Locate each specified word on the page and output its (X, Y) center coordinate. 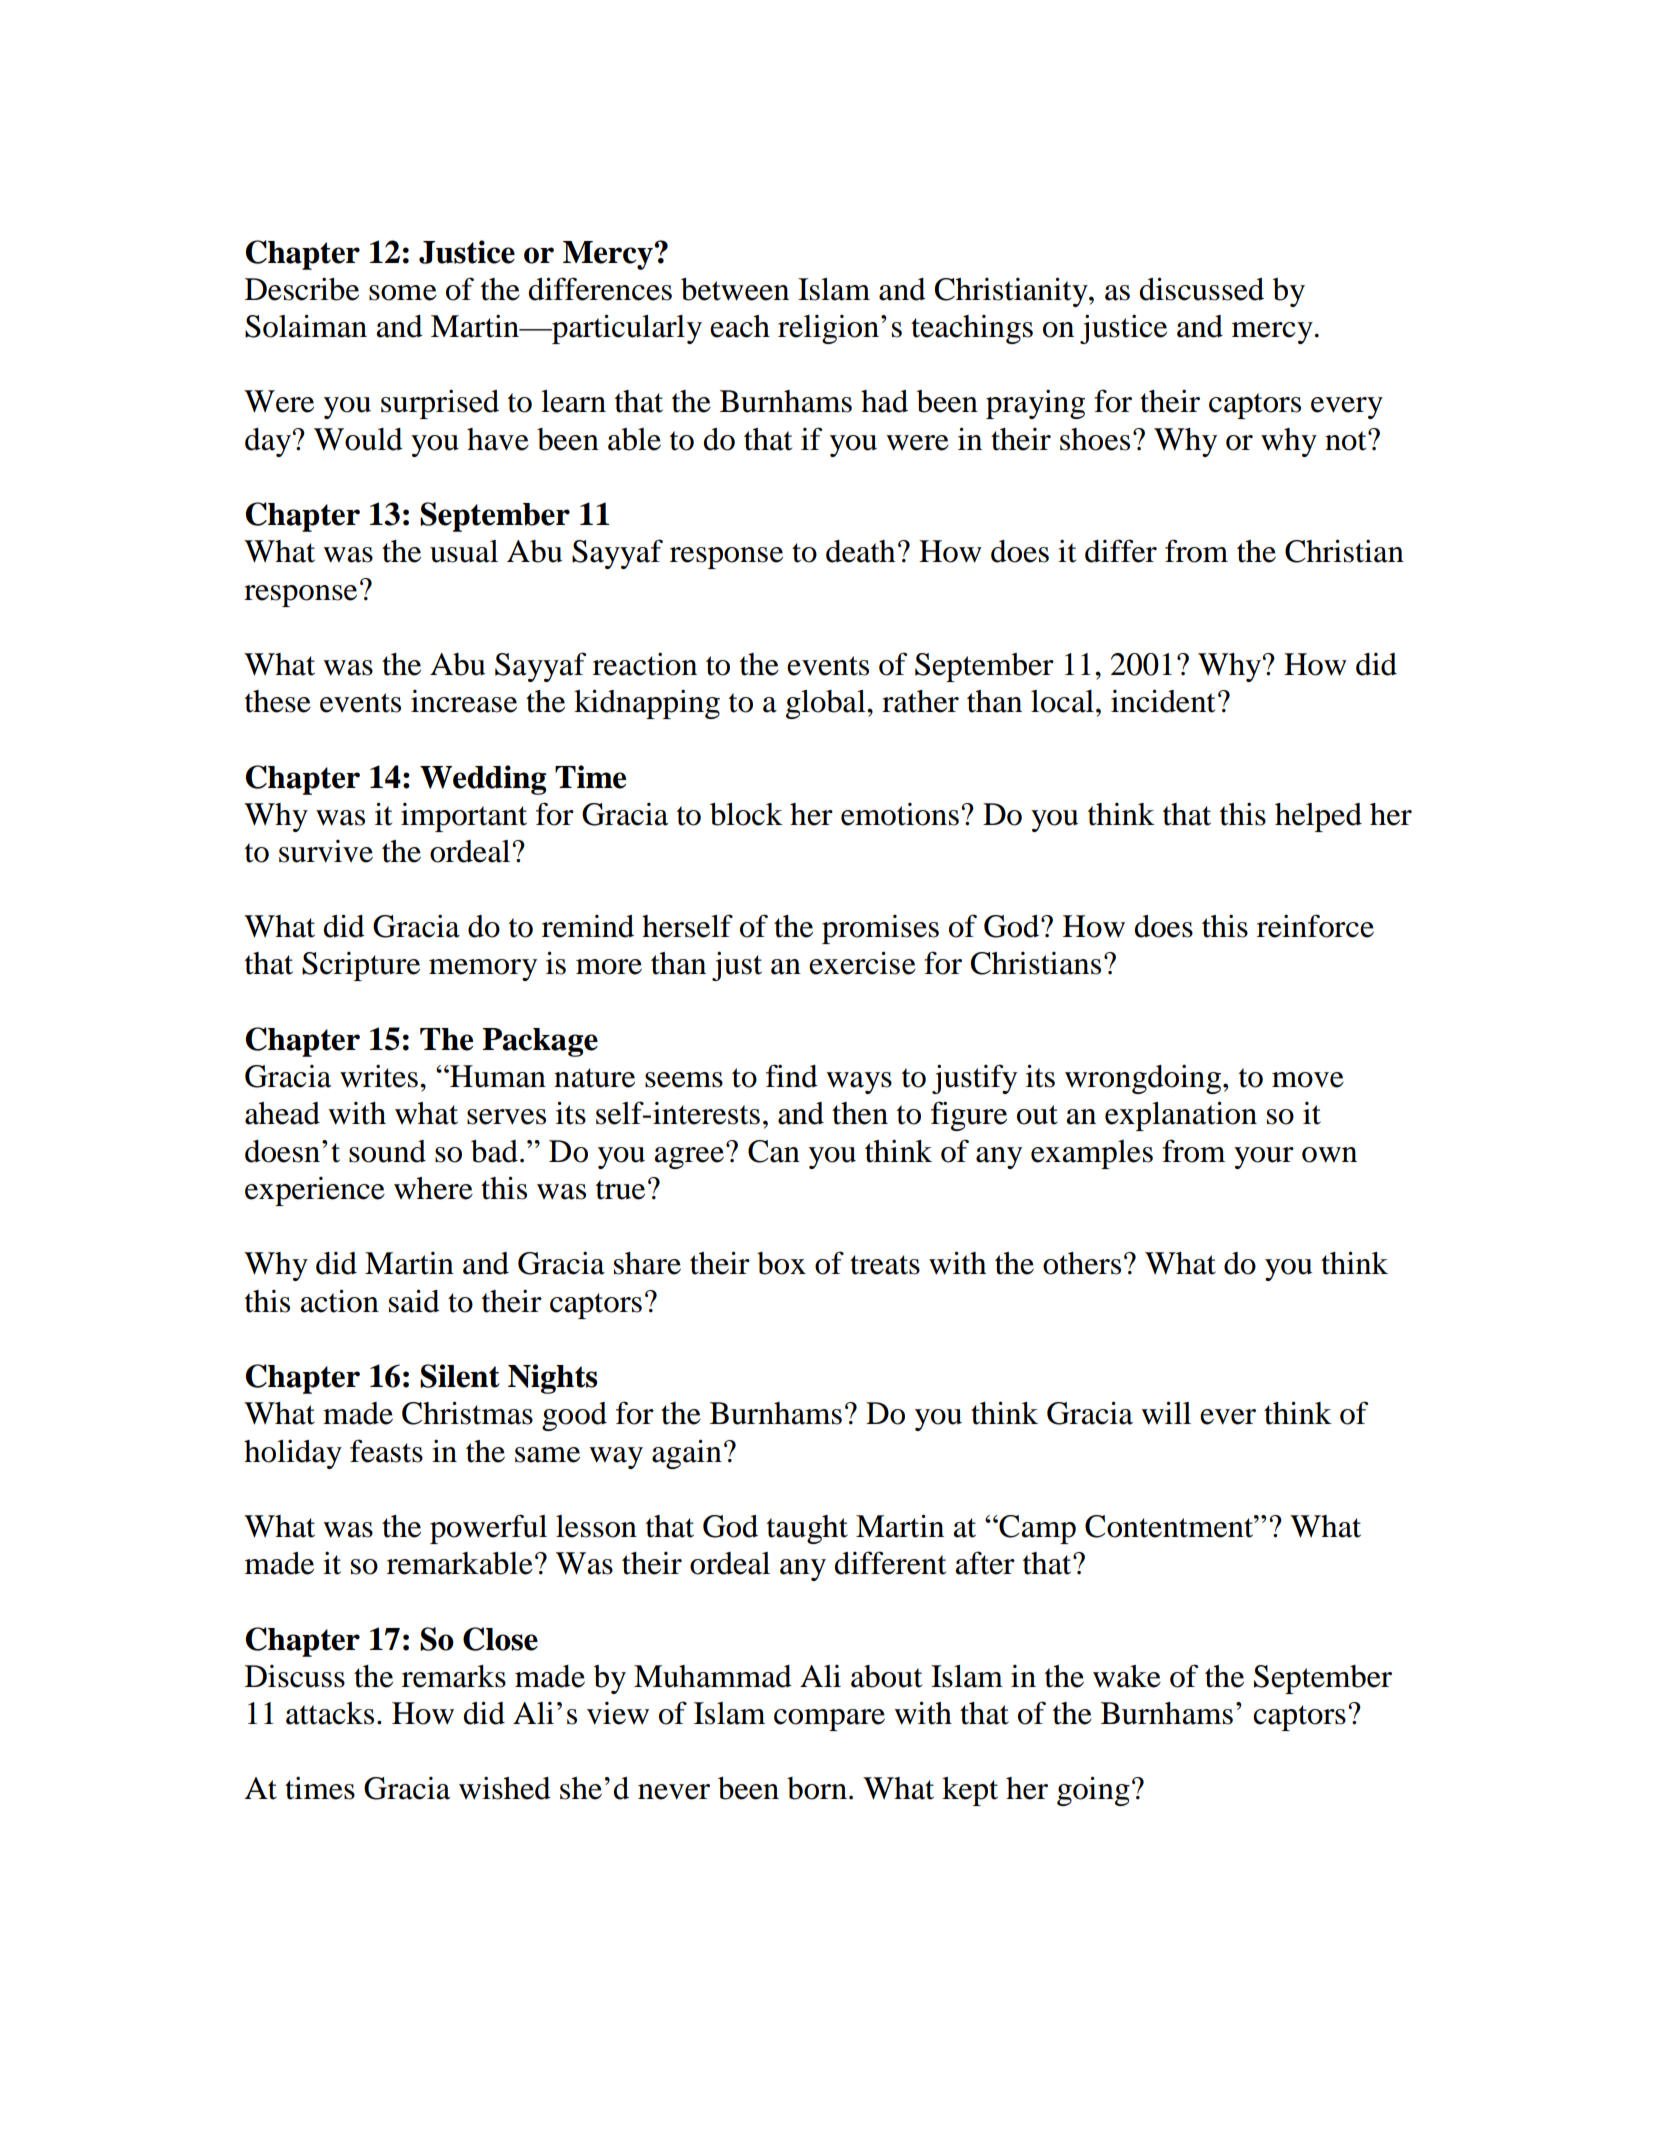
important (464, 817)
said (414, 1301)
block (746, 814)
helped (1318, 817)
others (1082, 1263)
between (735, 289)
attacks (330, 1713)
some (403, 293)
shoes (1095, 439)
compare (829, 1720)
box (781, 1263)
